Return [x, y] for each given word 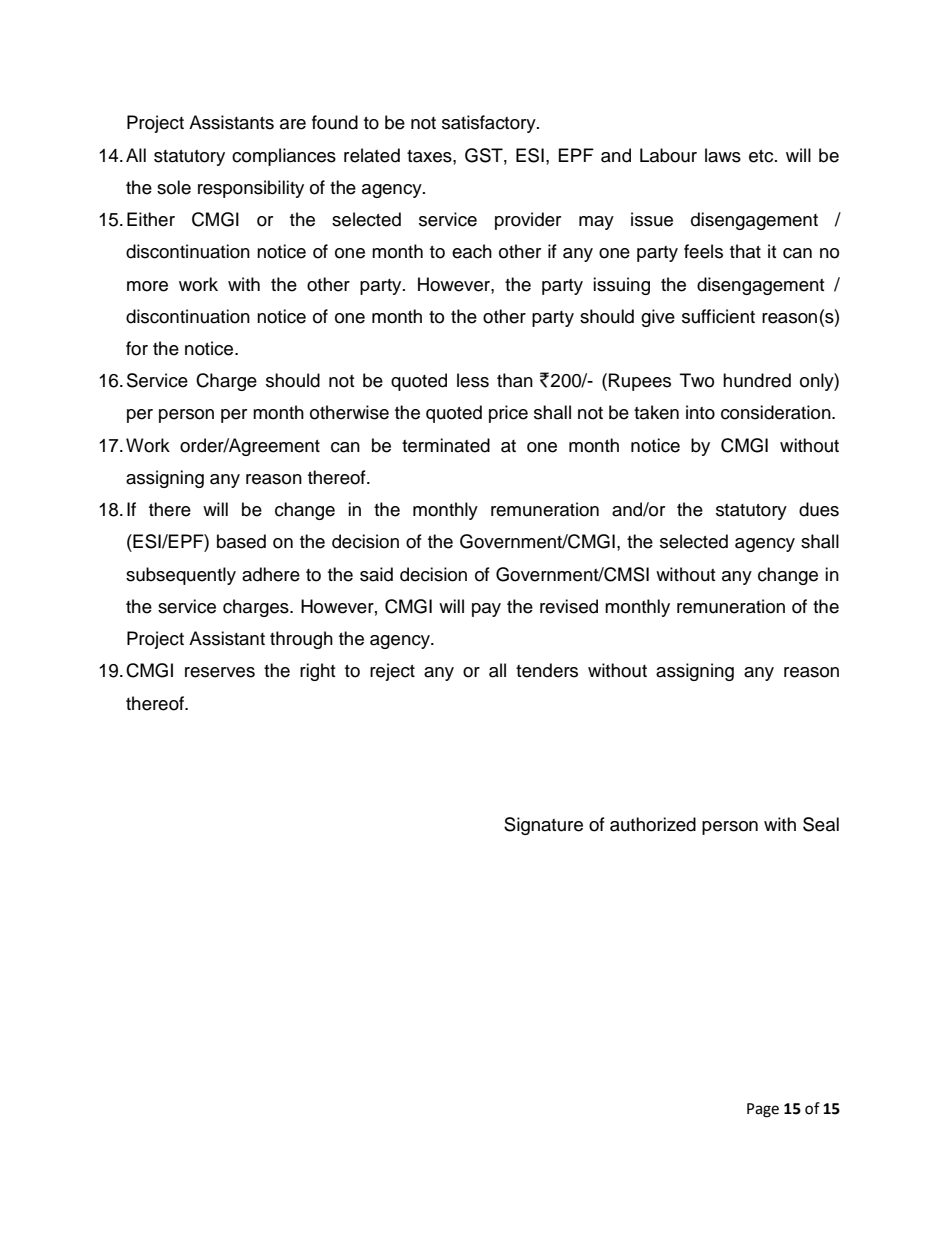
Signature [543, 826]
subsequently [181, 576]
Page [763, 1110]
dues [819, 509]
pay [486, 610]
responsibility [251, 189]
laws [723, 155]
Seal [821, 824]
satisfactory [490, 124]
